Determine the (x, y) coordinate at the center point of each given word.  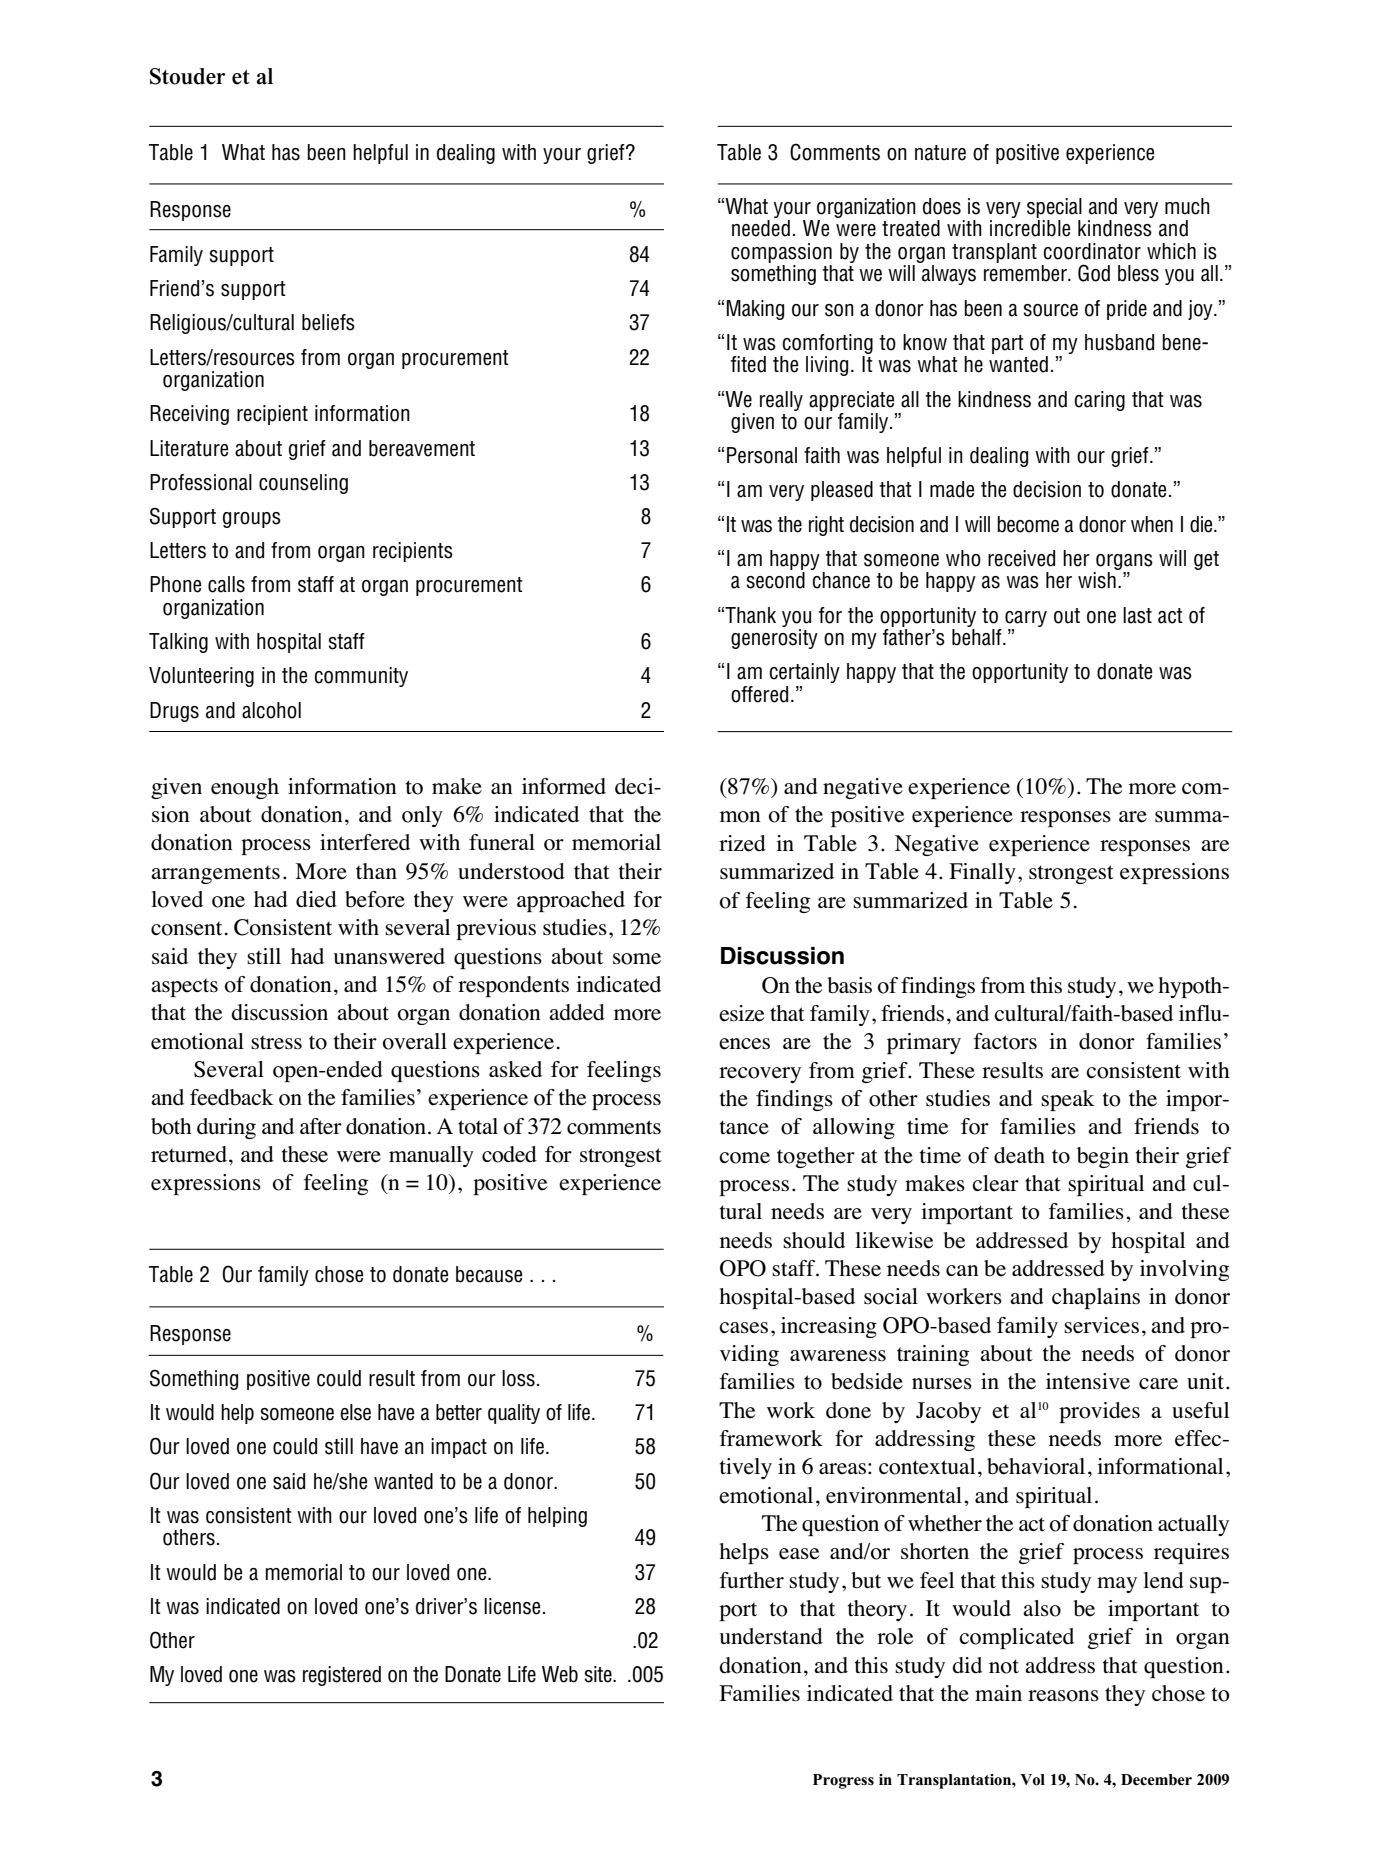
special (1054, 209)
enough (245, 788)
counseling (303, 484)
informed (564, 786)
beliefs (328, 322)
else (355, 1412)
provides (1099, 1412)
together (816, 1157)
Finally (982, 873)
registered (342, 1676)
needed (761, 228)
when (1152, 524)
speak (1068, 1100)
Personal (762, 455)
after (321, 1126)
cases (743, 1328)
